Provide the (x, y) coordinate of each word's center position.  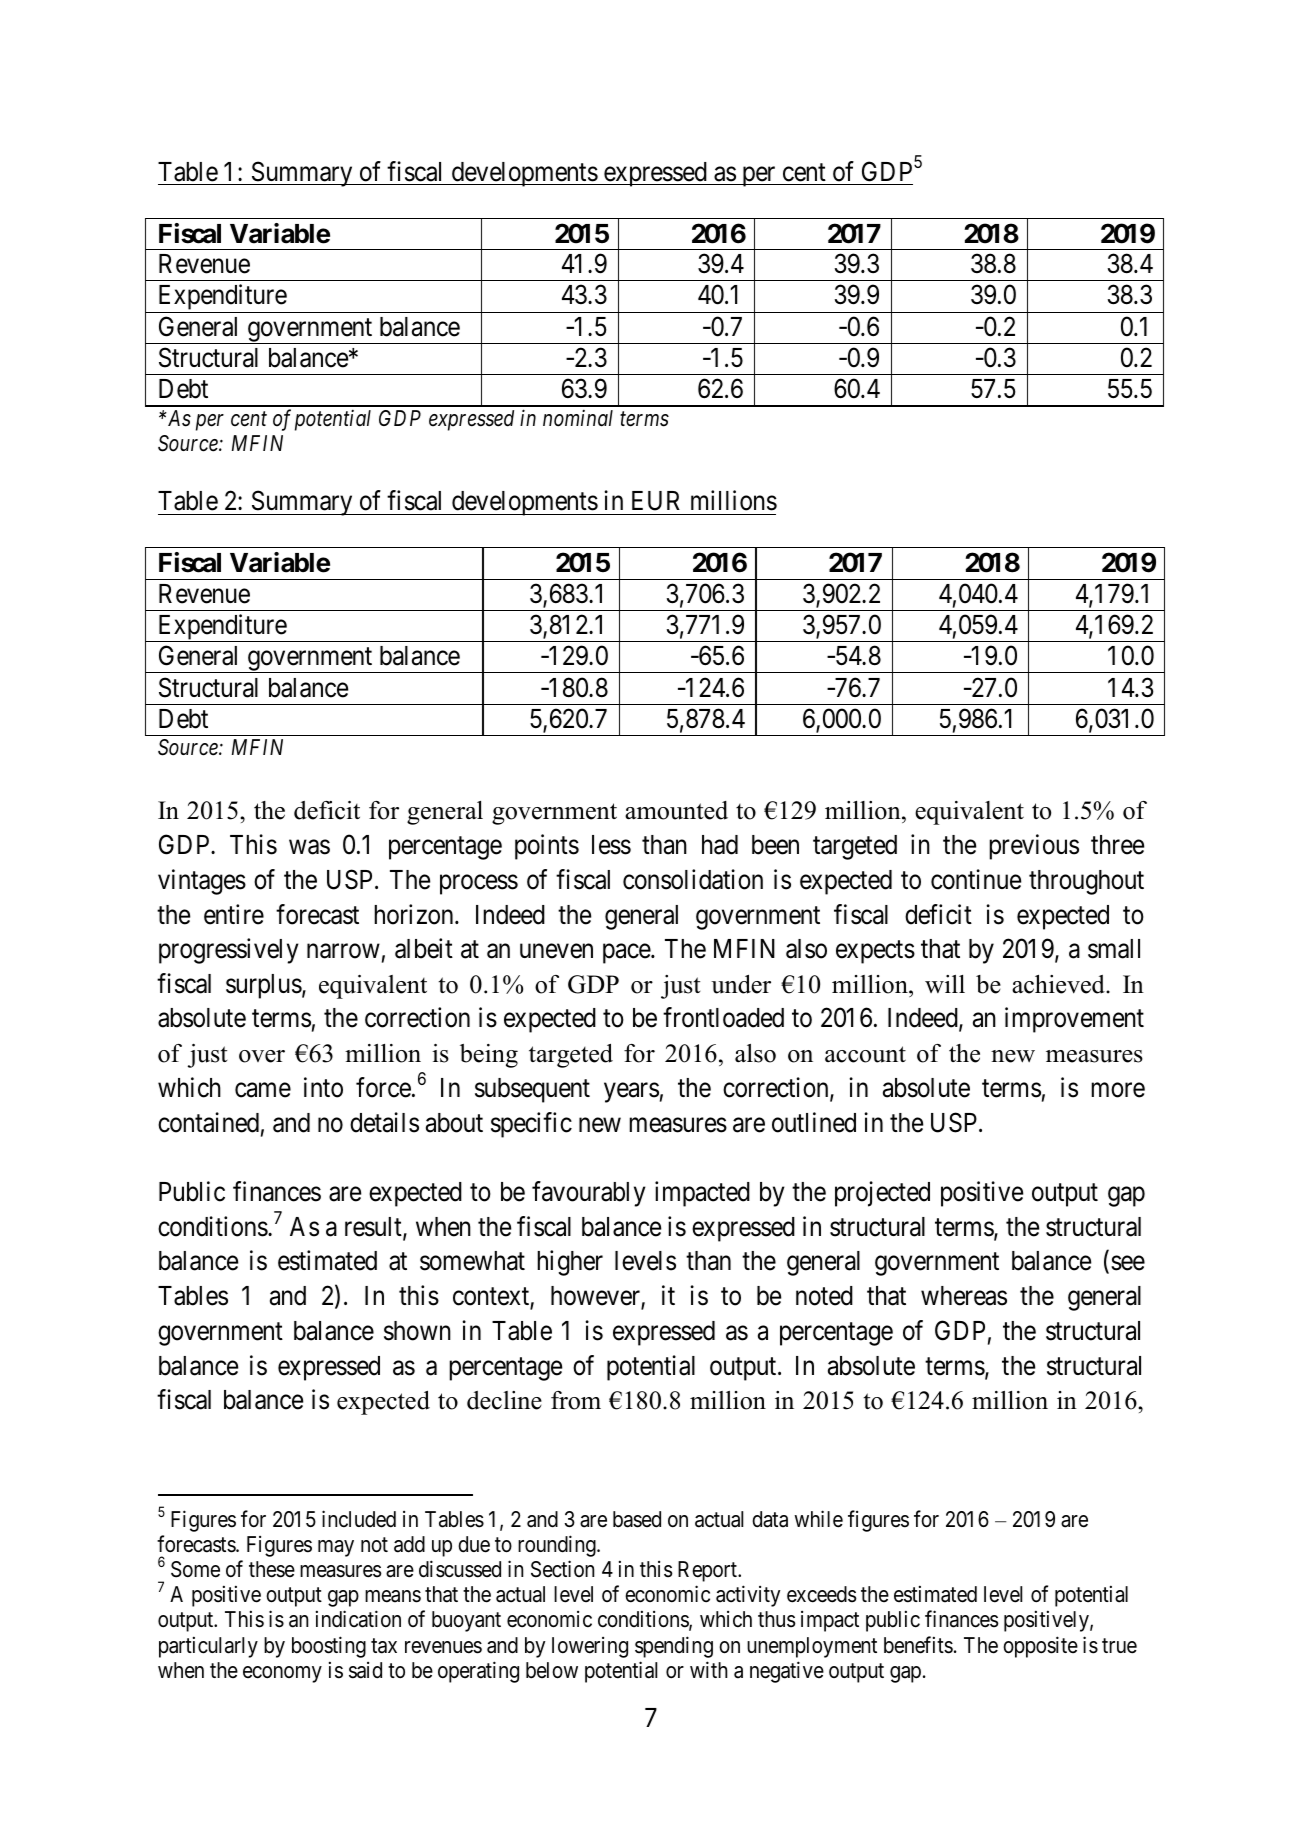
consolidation (693, 879)
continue (976, 879)
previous (1034, 847)
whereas (964, 1296)
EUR (656, 501)
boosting (329, 1647)
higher (570, 1263)
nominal (578, 418)
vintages (202, 882)
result (374, 1228)
